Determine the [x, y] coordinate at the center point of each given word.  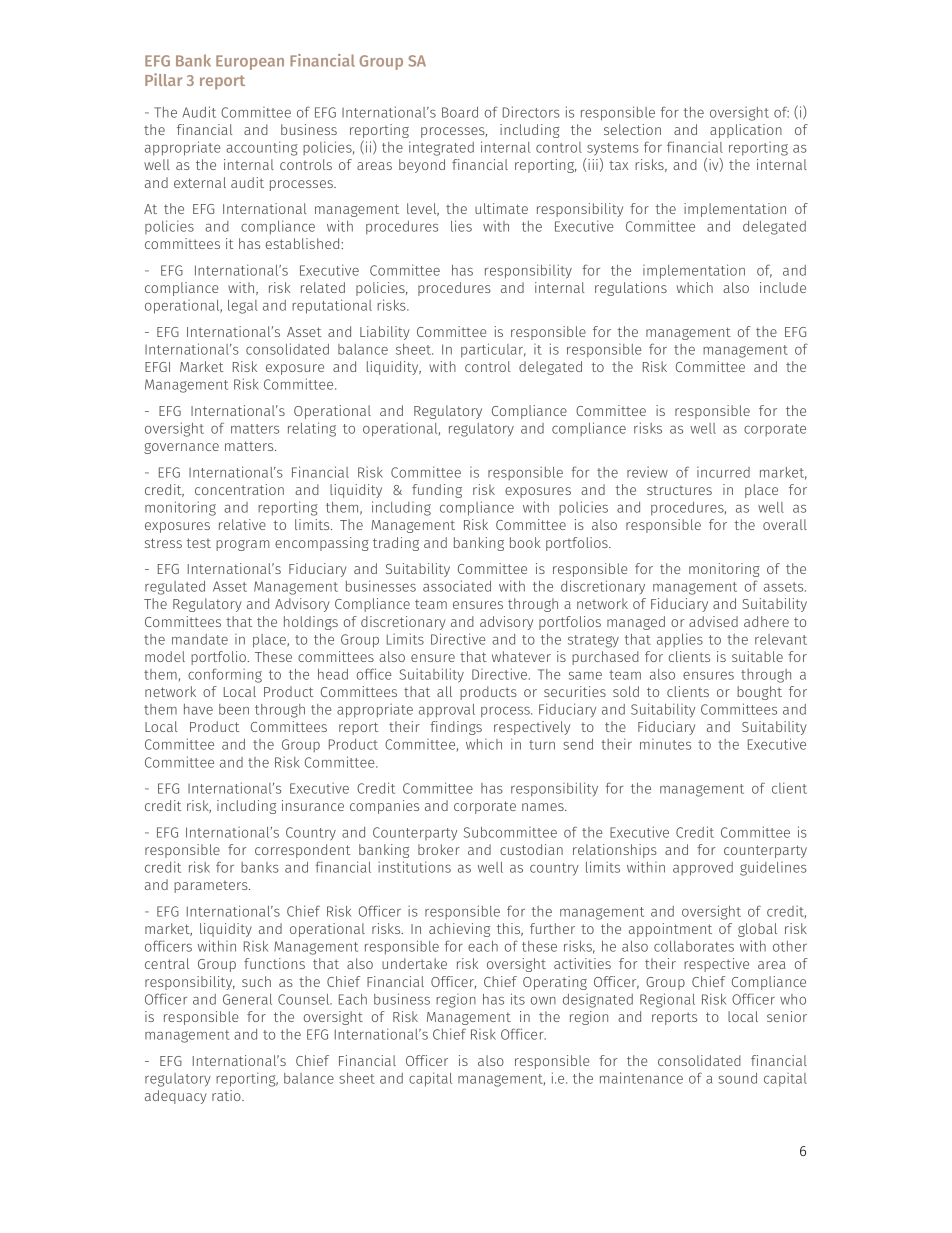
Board [460, 112]
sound [737, 1078]
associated [457, 586]
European [250, 62]
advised [713, 621]
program [243, 545]
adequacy [176, 1097]
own [543, 1001]
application [746, 131]
